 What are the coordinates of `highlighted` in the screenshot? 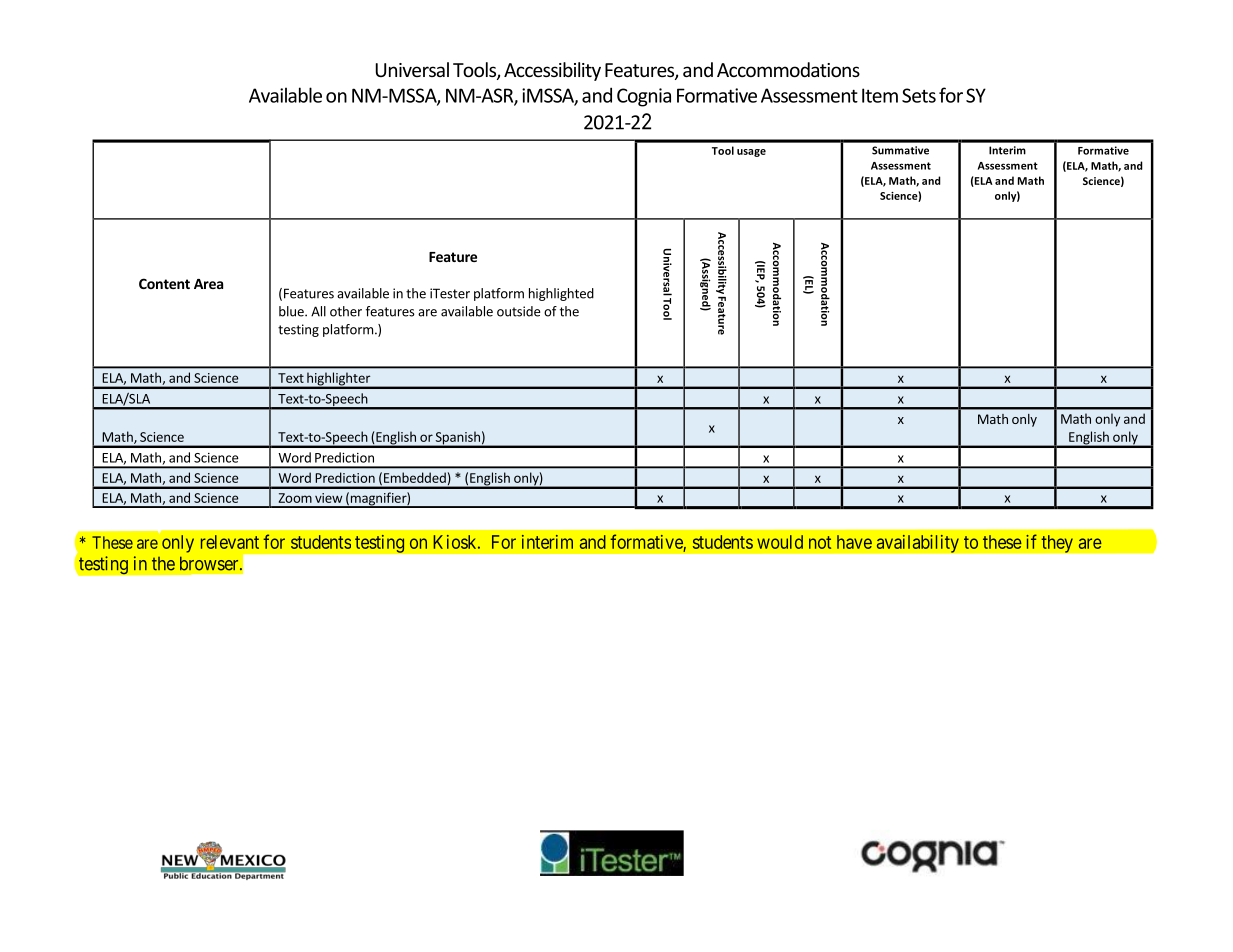 It's located at (561, 294).
